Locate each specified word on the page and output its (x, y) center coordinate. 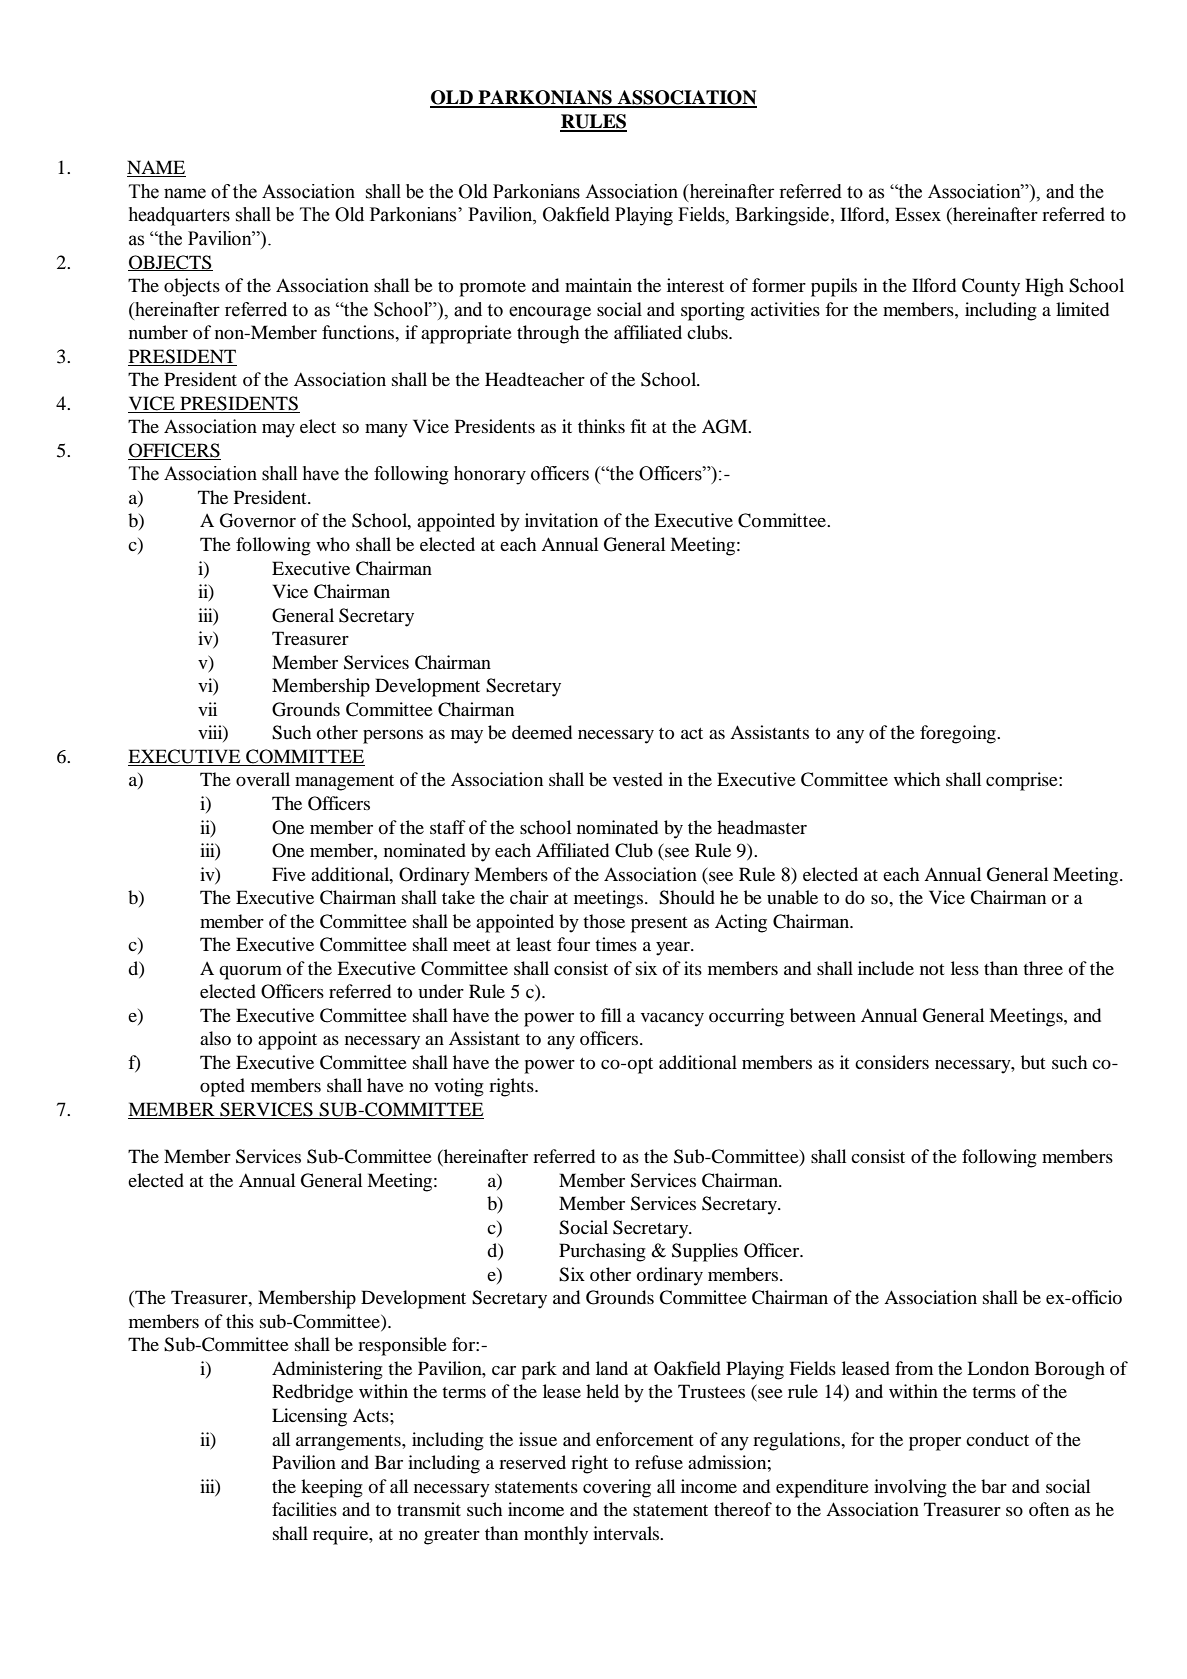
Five (289, 874)
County (991, 287)
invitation (561, 520)
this (240, 1321)
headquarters (179, 216)
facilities (304, 1509)
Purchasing (602, 1252)
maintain (598, 285)
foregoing (959, 734)
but (1033, 1062)
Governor (258, 520)
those (604, 921)
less (965, 968)
